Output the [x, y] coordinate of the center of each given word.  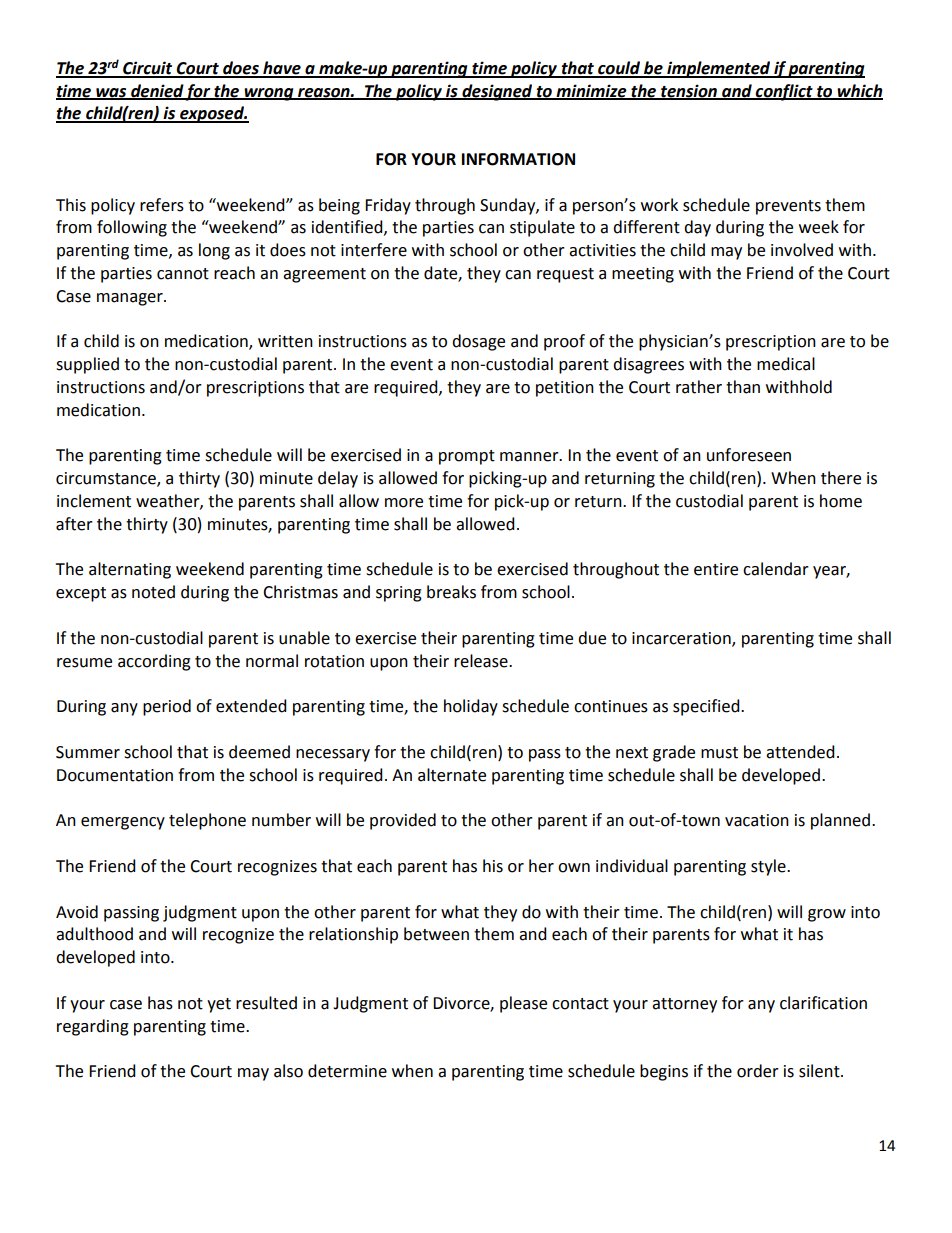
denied [157, 91]
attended [800, 752]
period [167, 707]
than [743, 387]
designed [497, 92]
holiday [471, 707]
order [758, 1071]
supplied [87, 365]
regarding [93, 1027]
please [523, 1004]
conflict [784, 92]
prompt [467, 457]
